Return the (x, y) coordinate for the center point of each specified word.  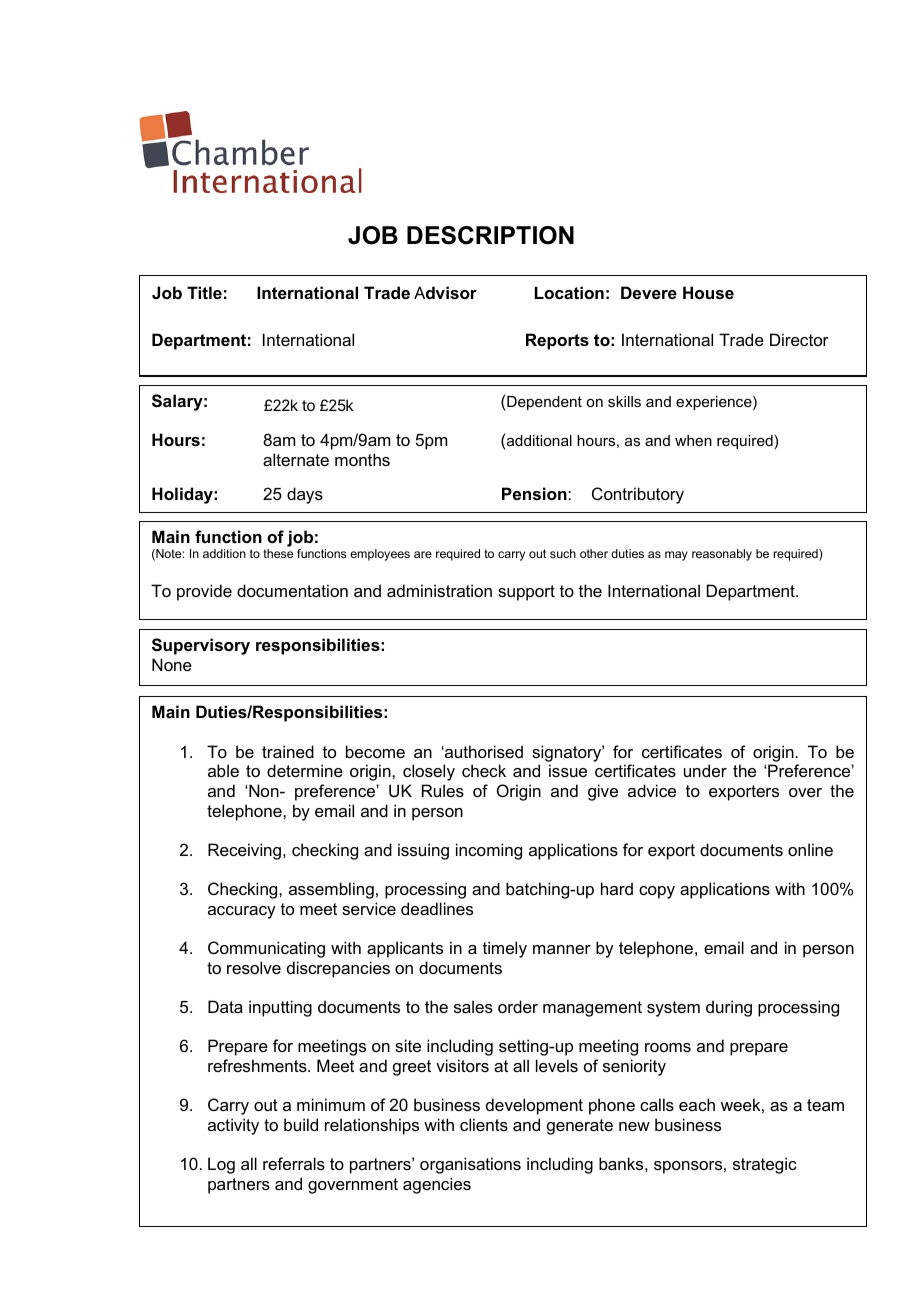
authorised (483, 751)
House (708, 292)
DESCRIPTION (490, 235)
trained (288, 751)
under (705, 770)
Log (221, 1165)
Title (204, 292)
